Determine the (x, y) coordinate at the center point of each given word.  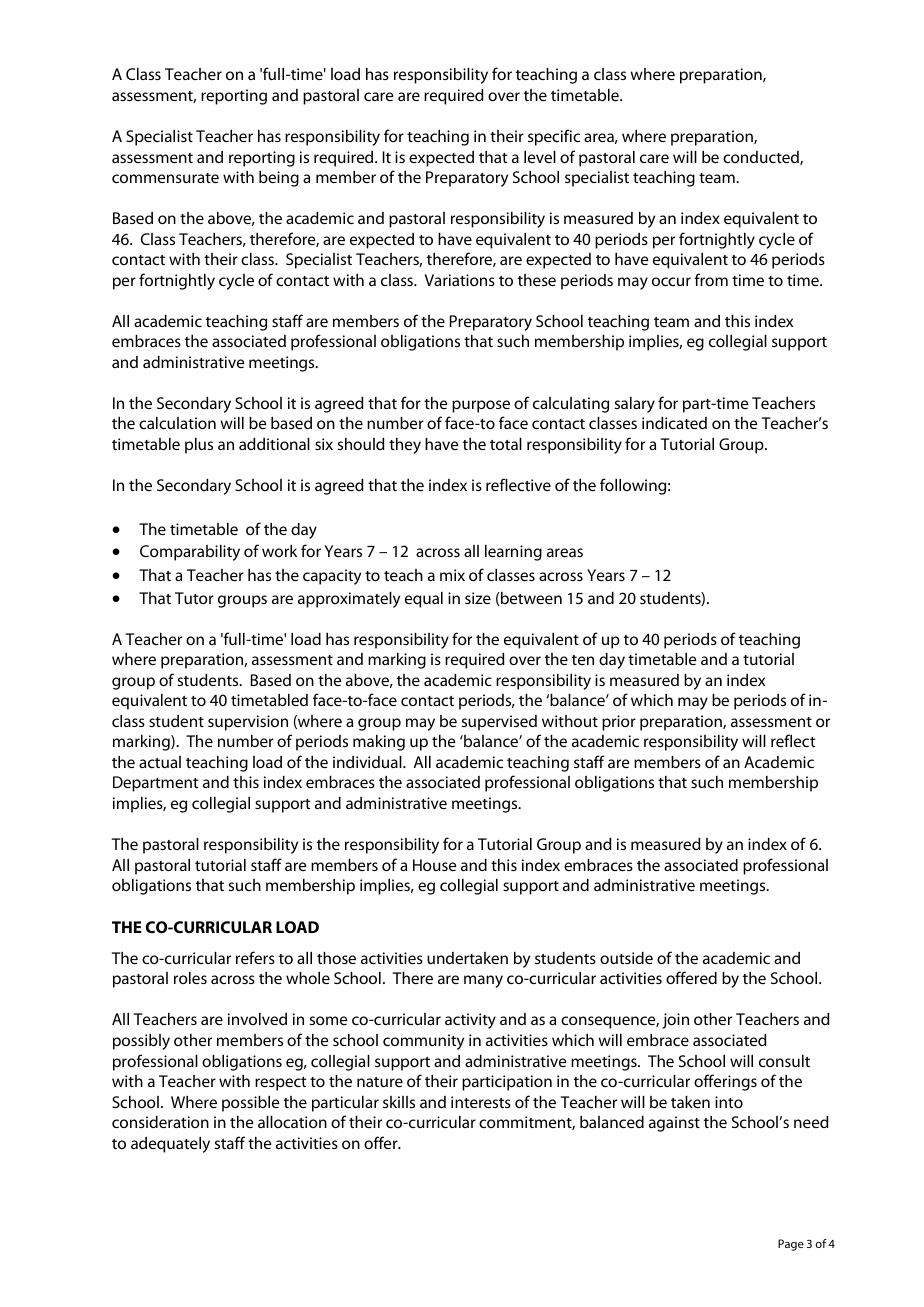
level (540, 157)
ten (583, 660)
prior (619, 723)
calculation (177, 423)
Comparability (190, 553)
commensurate (165, 178)
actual (160, 762)
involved (257, 1019)
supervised (499, 723)
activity (470, 1021)
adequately (170, 1145)
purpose (481, 406)
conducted (762, 158)
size (478, 598)
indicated (674, 423)
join (675, 1021)
